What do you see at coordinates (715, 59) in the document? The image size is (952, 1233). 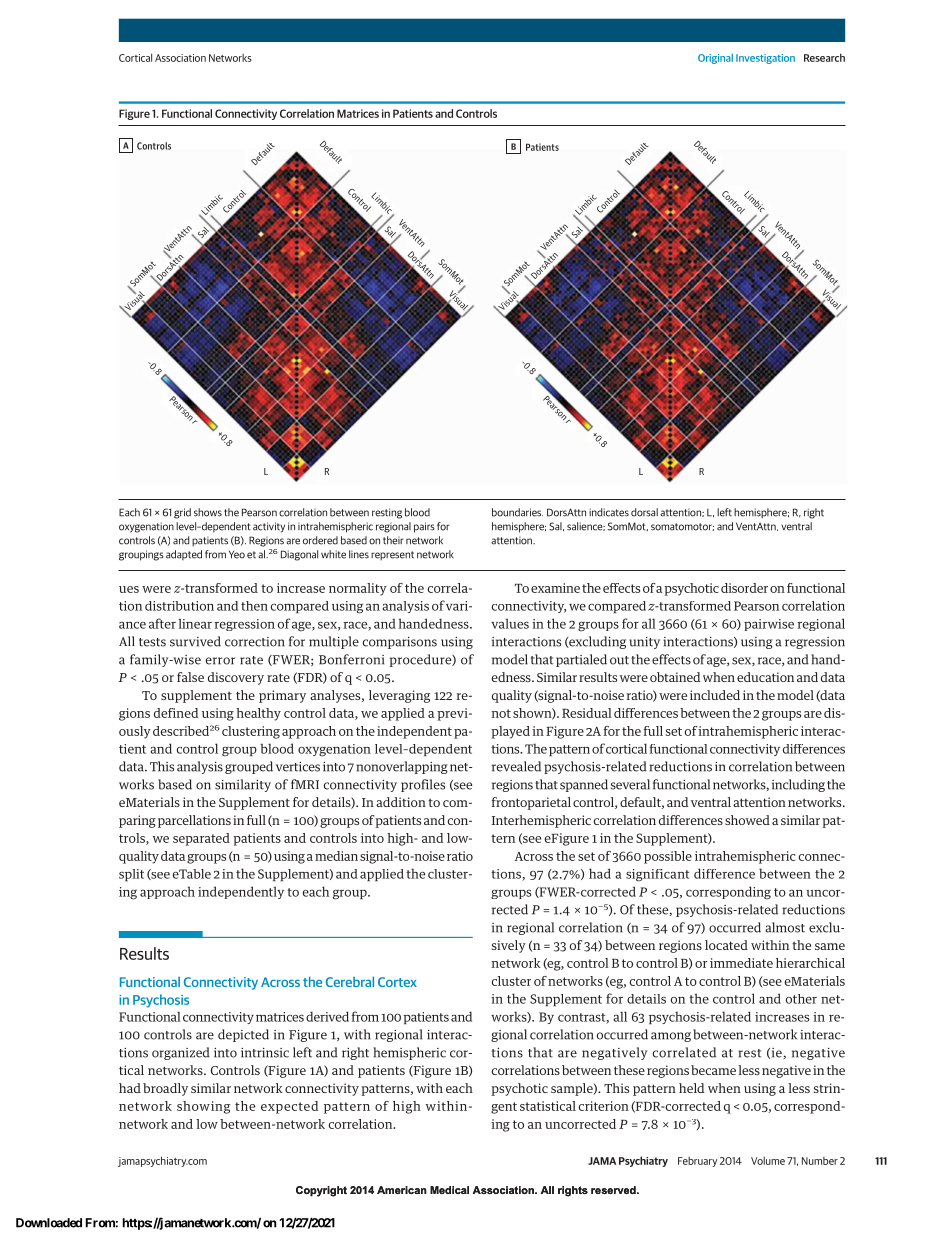 I see `Original` at bounding box center [715, 59].
